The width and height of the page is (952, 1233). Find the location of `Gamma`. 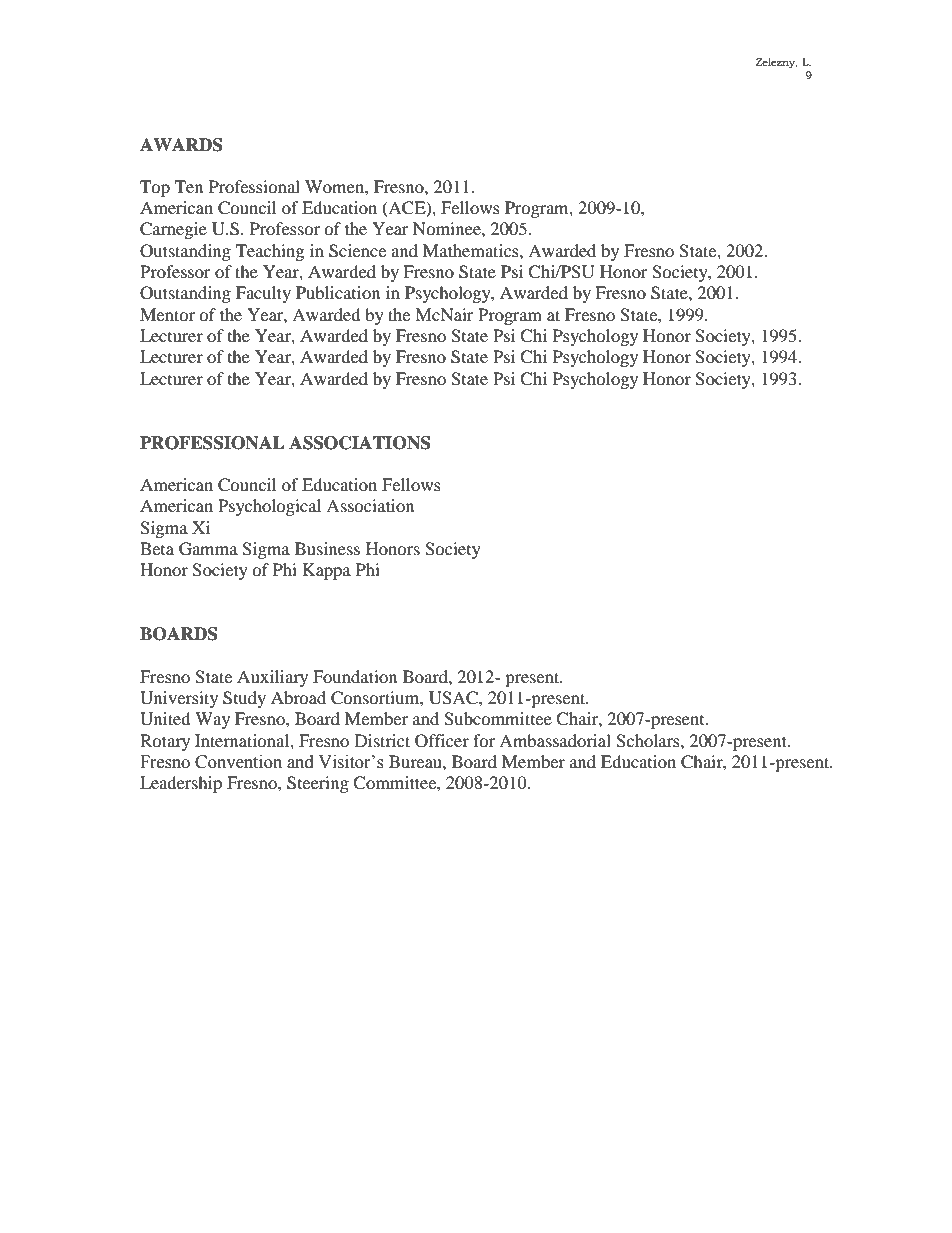

Gamma is located at coordinates (208, 549).
